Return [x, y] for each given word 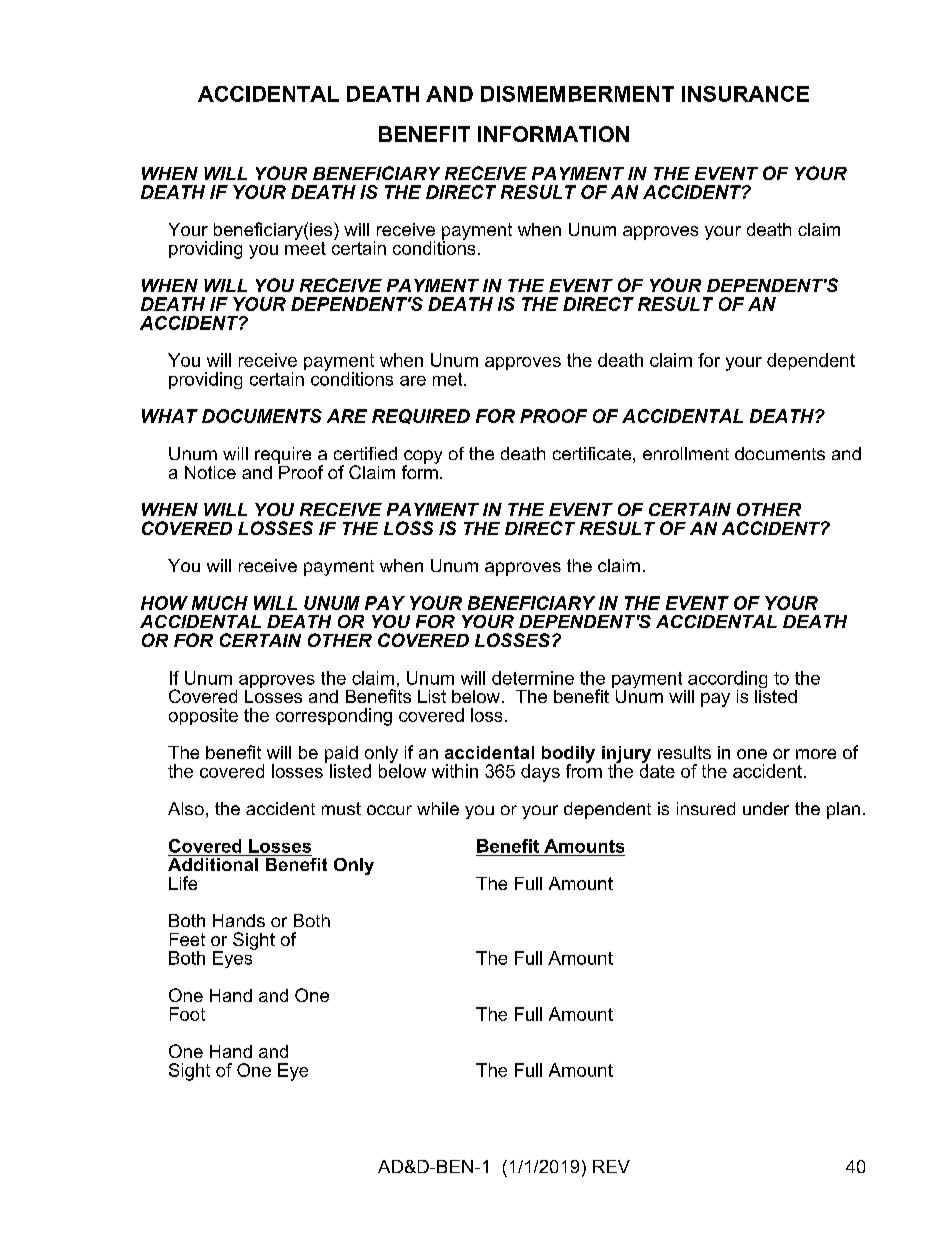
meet [305, 247]
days [540, 773]
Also [186, 808]
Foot [187, 1014]
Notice [210, 472]
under [766, 808]
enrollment [686, 453]
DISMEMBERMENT [577, 94]
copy [422, 458]
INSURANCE [745, 94]
